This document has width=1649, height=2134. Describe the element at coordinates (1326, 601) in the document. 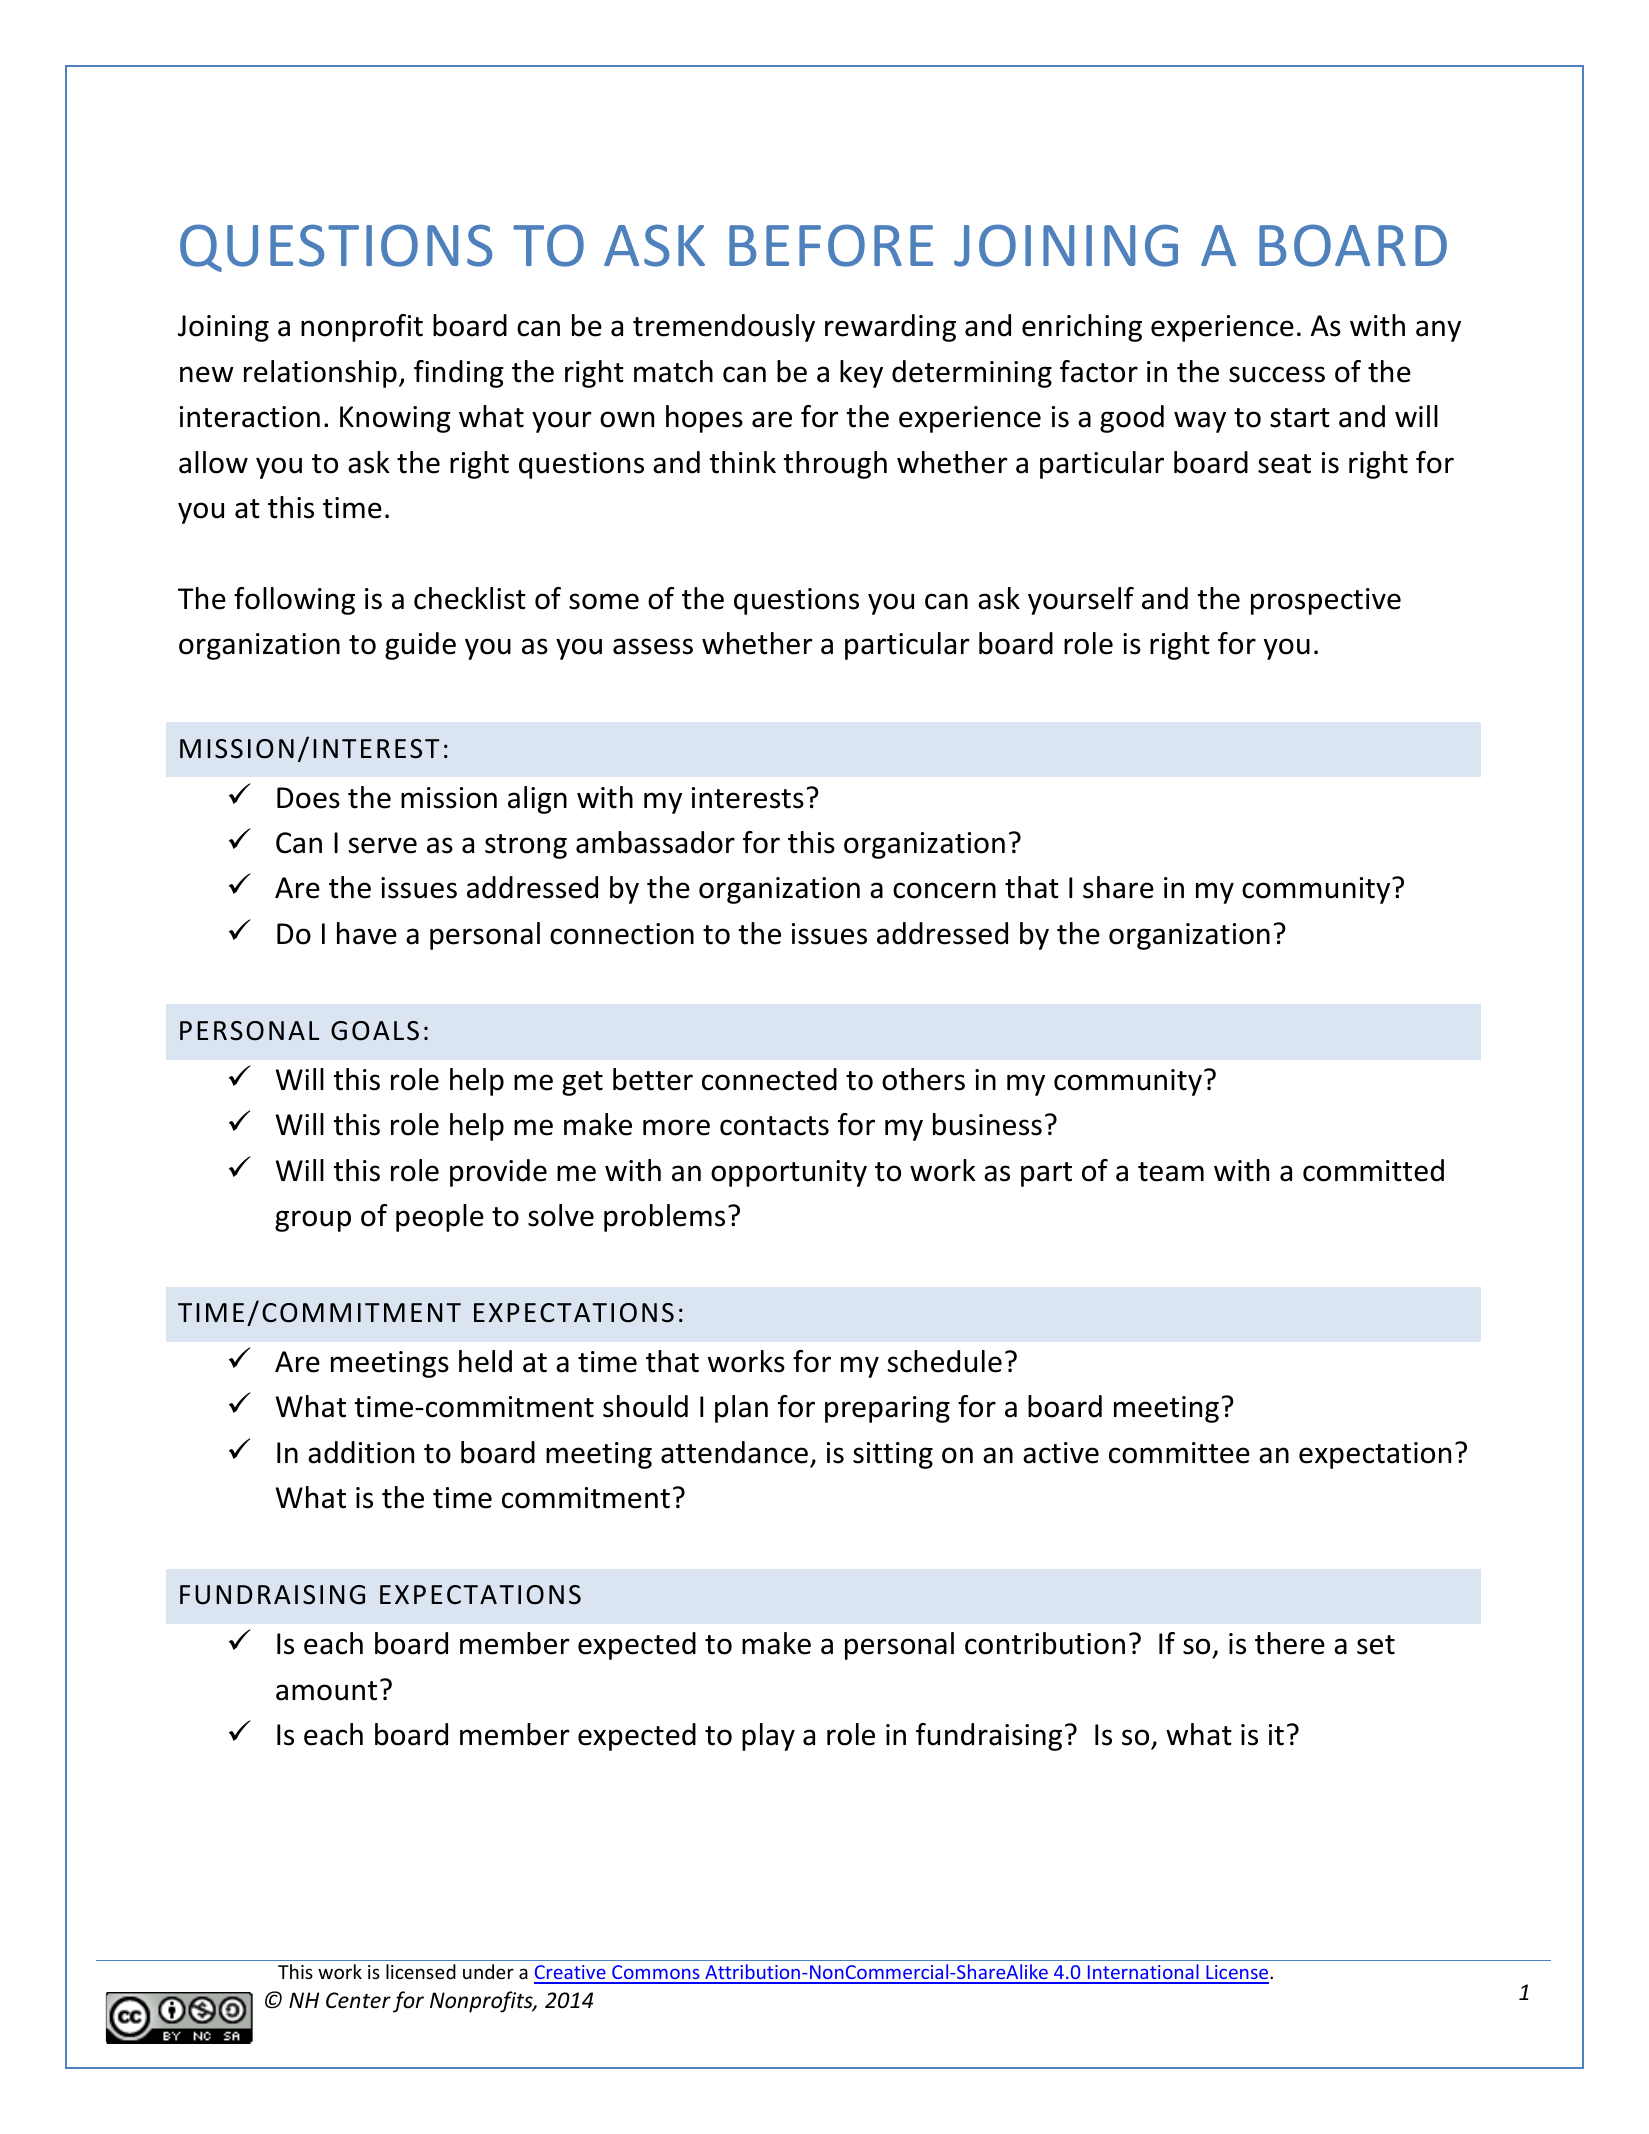

I see `prospective` at that location.
